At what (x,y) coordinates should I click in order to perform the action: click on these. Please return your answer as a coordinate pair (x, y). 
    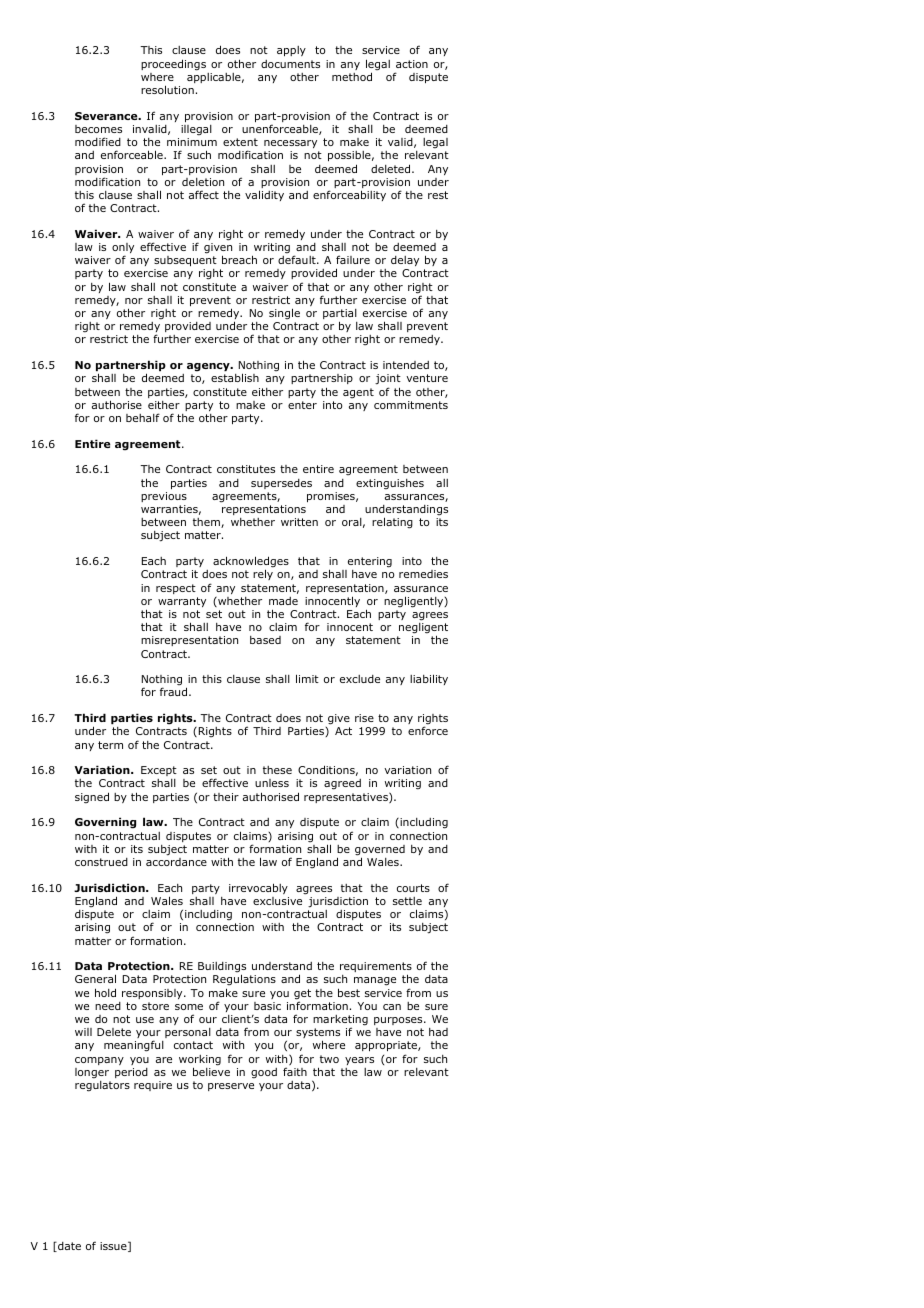
    Looking at the image, I should click on (277, 770).
